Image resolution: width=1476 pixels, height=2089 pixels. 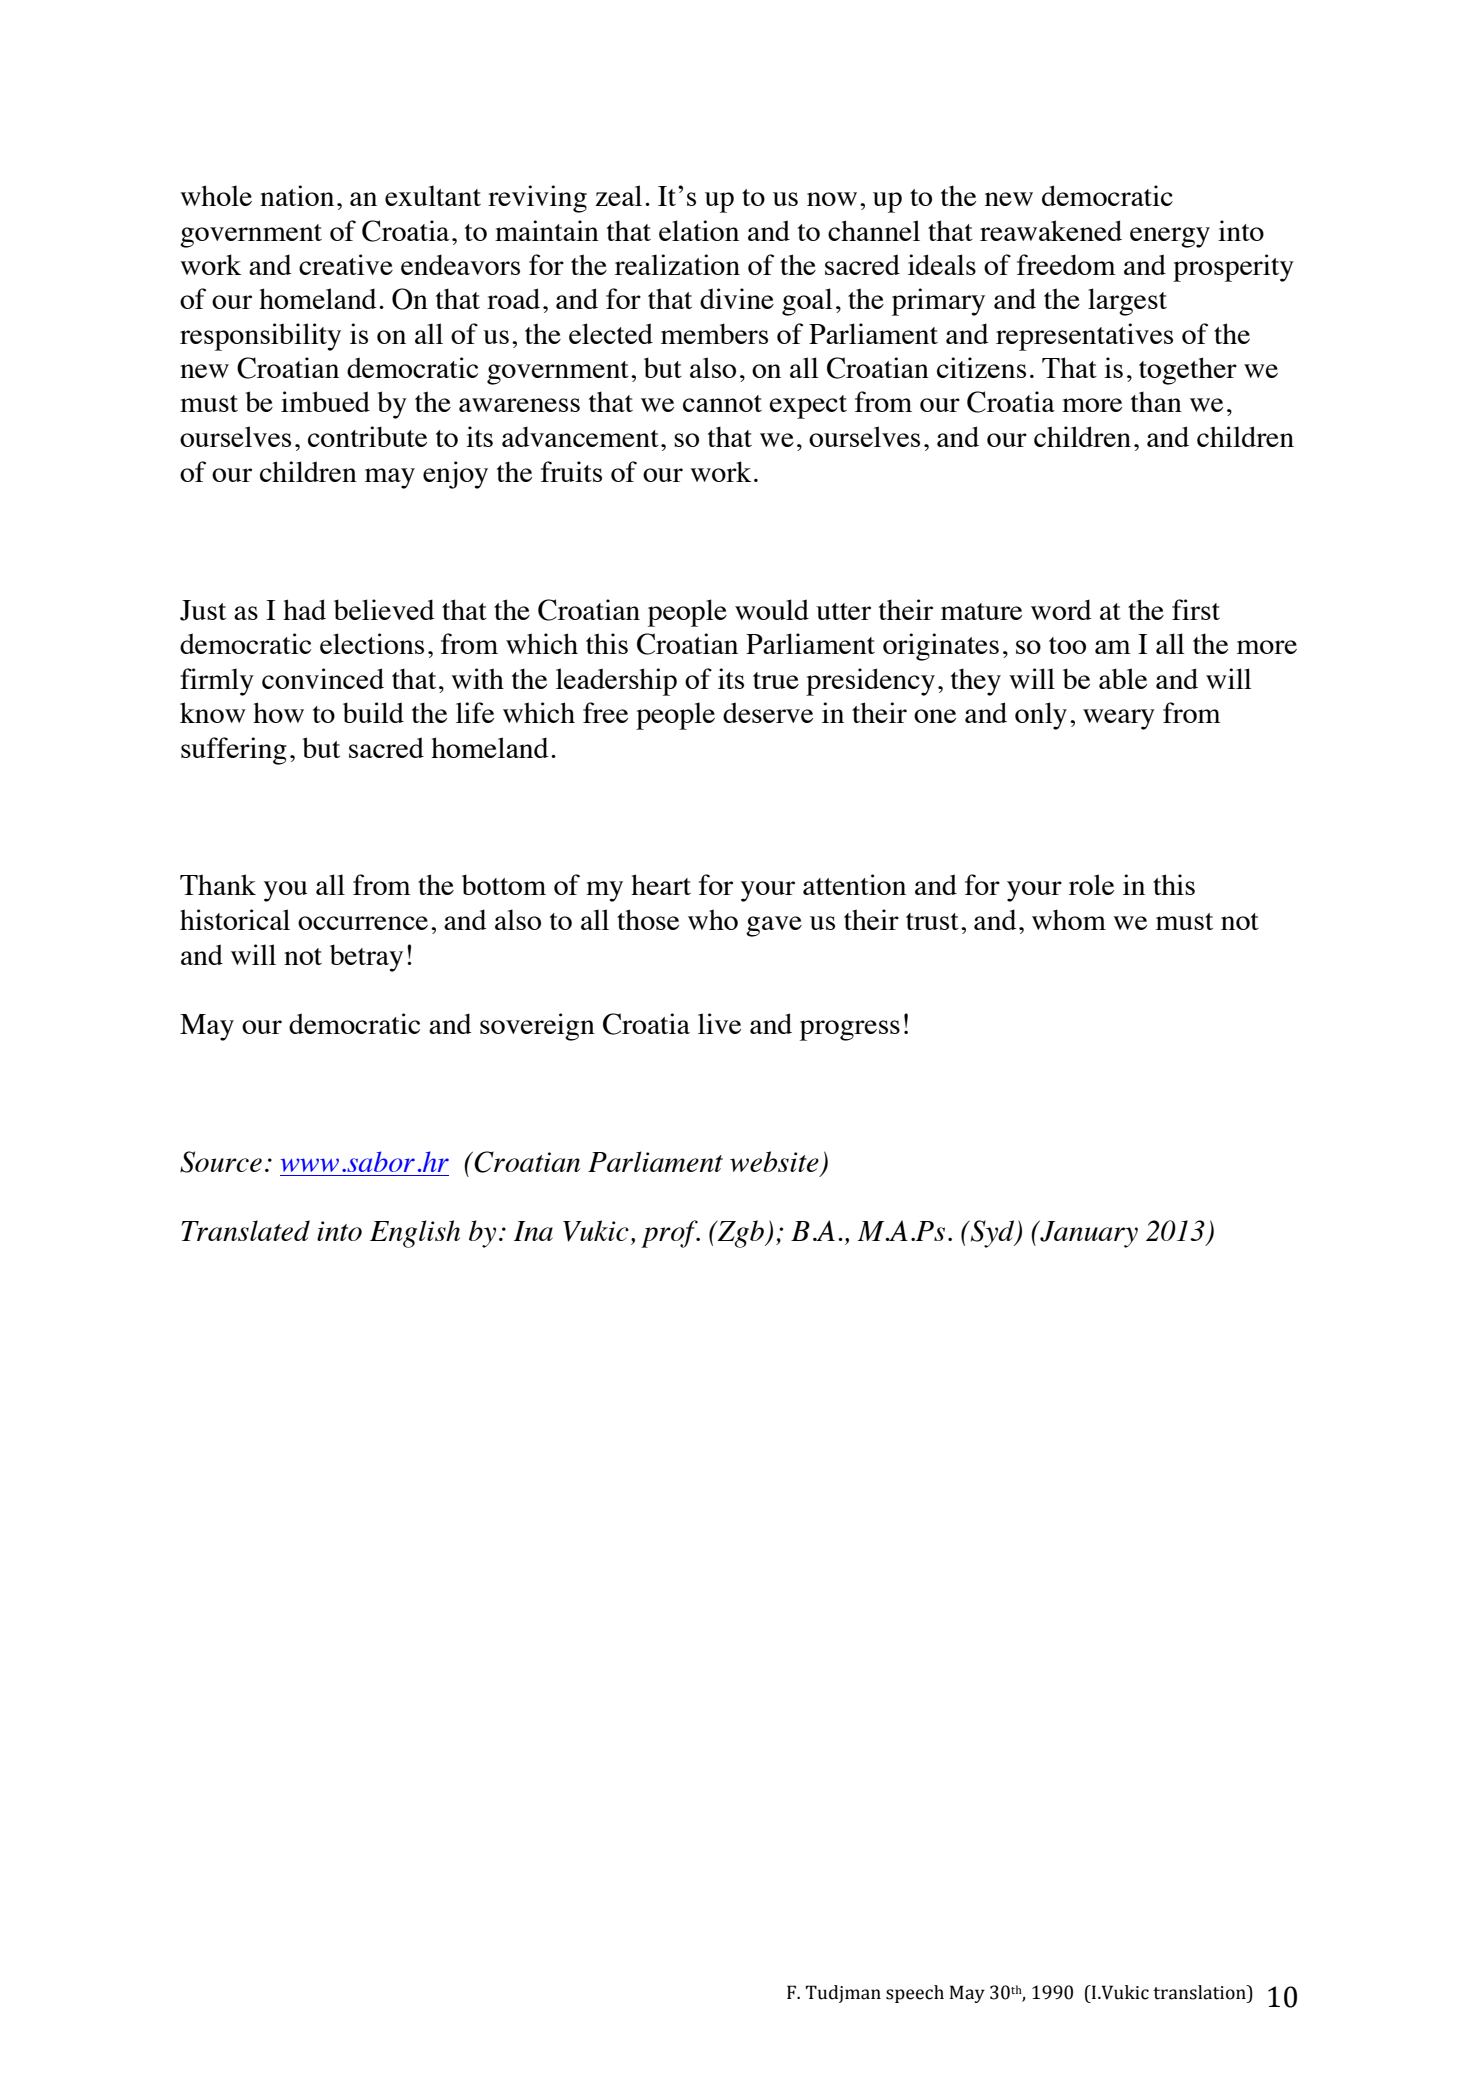 What do you see at coordinates (1069, 919) in the screenshot?
I see `whom` at bounding box center [1069, 919].
